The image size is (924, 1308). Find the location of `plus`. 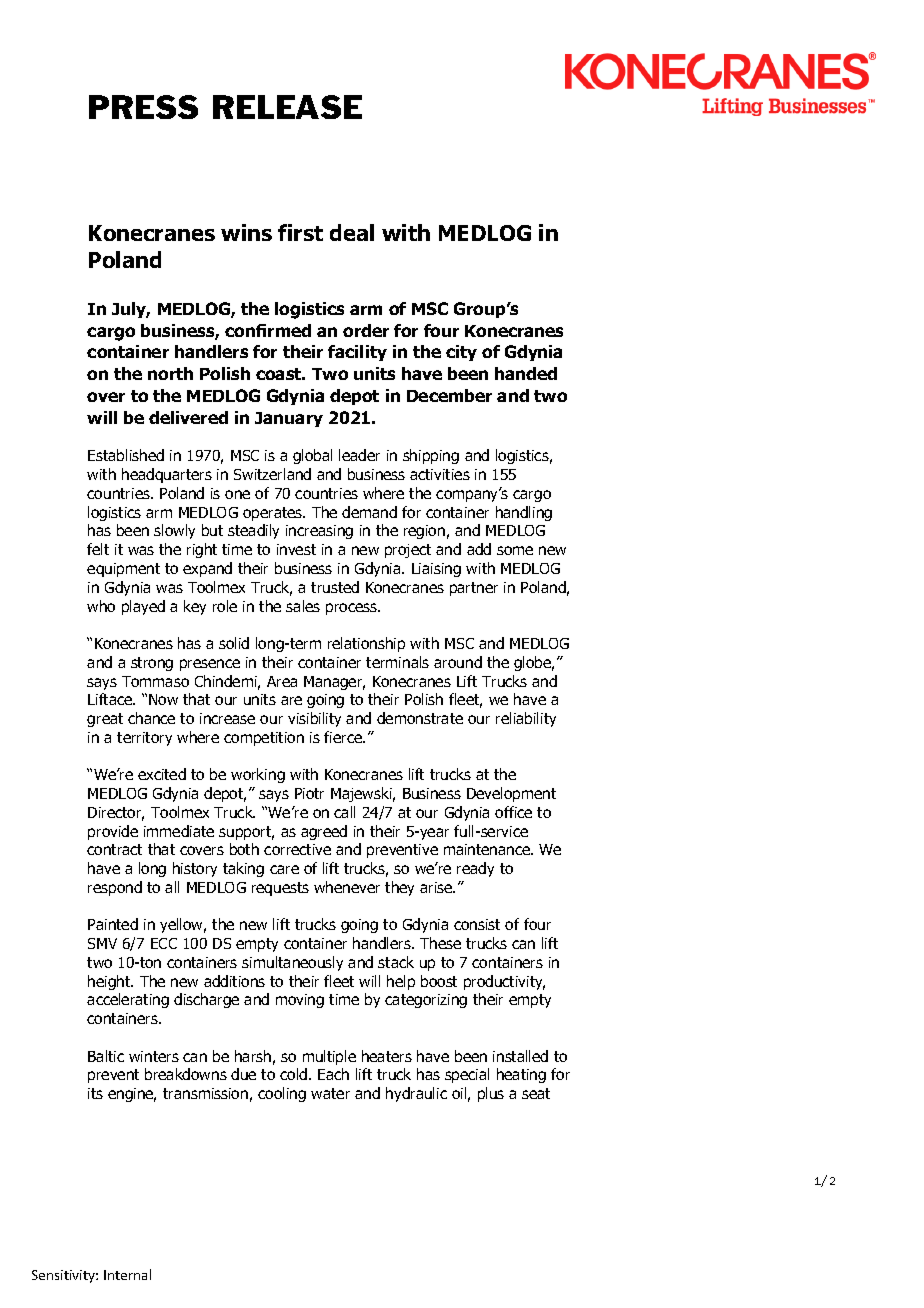

plus is located at coordinates (491, 1094).
